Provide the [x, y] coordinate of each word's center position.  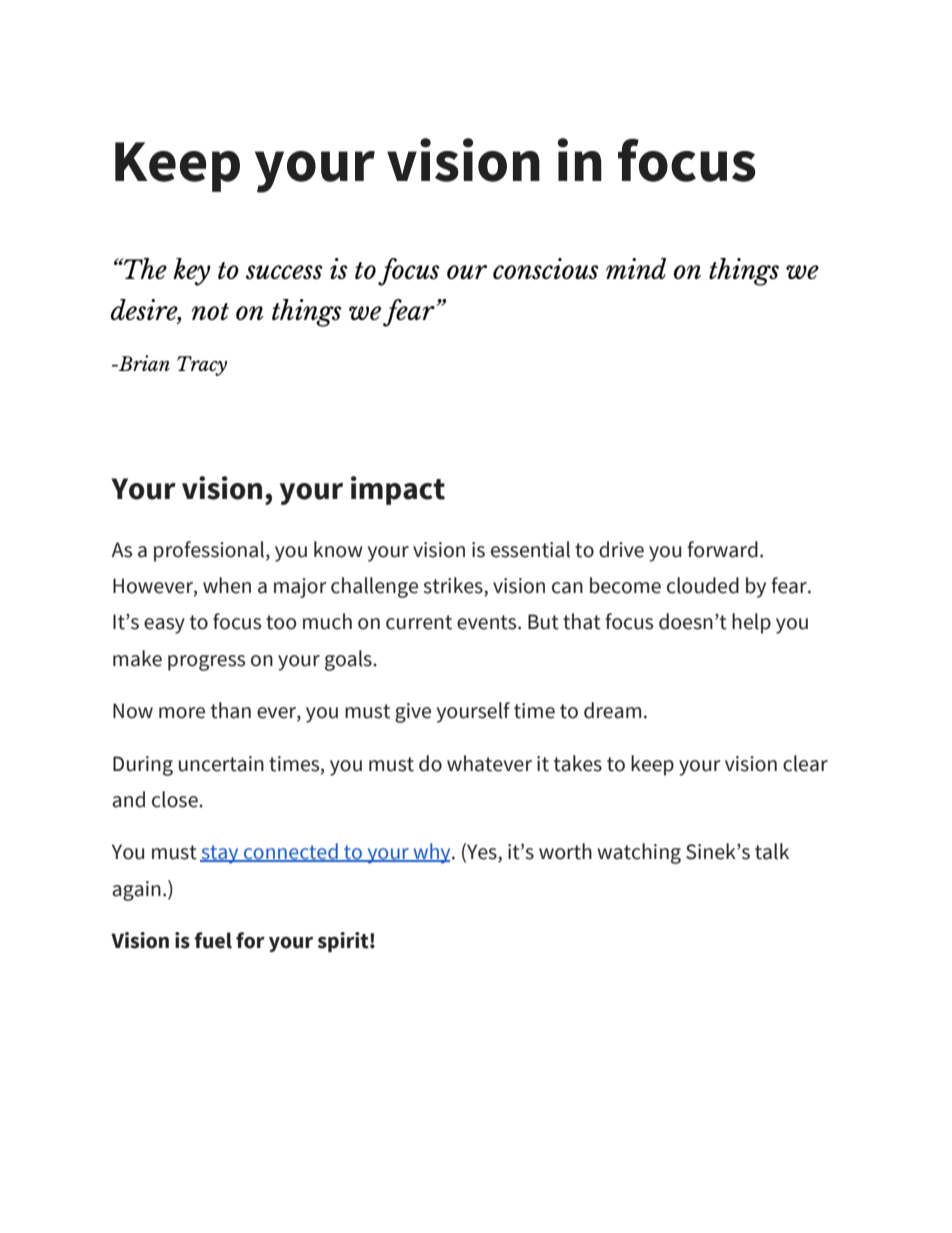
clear [805, 763]
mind [636, 268]
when [227, 585]
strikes [454, 586]
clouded [703, 585]
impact [398, 490]
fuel [213, 940]
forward [722, 549]
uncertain [221, 764]
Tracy [202, 366]
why [432, 853]
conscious [546, 268]
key [192, 272]
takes [578, 763]
